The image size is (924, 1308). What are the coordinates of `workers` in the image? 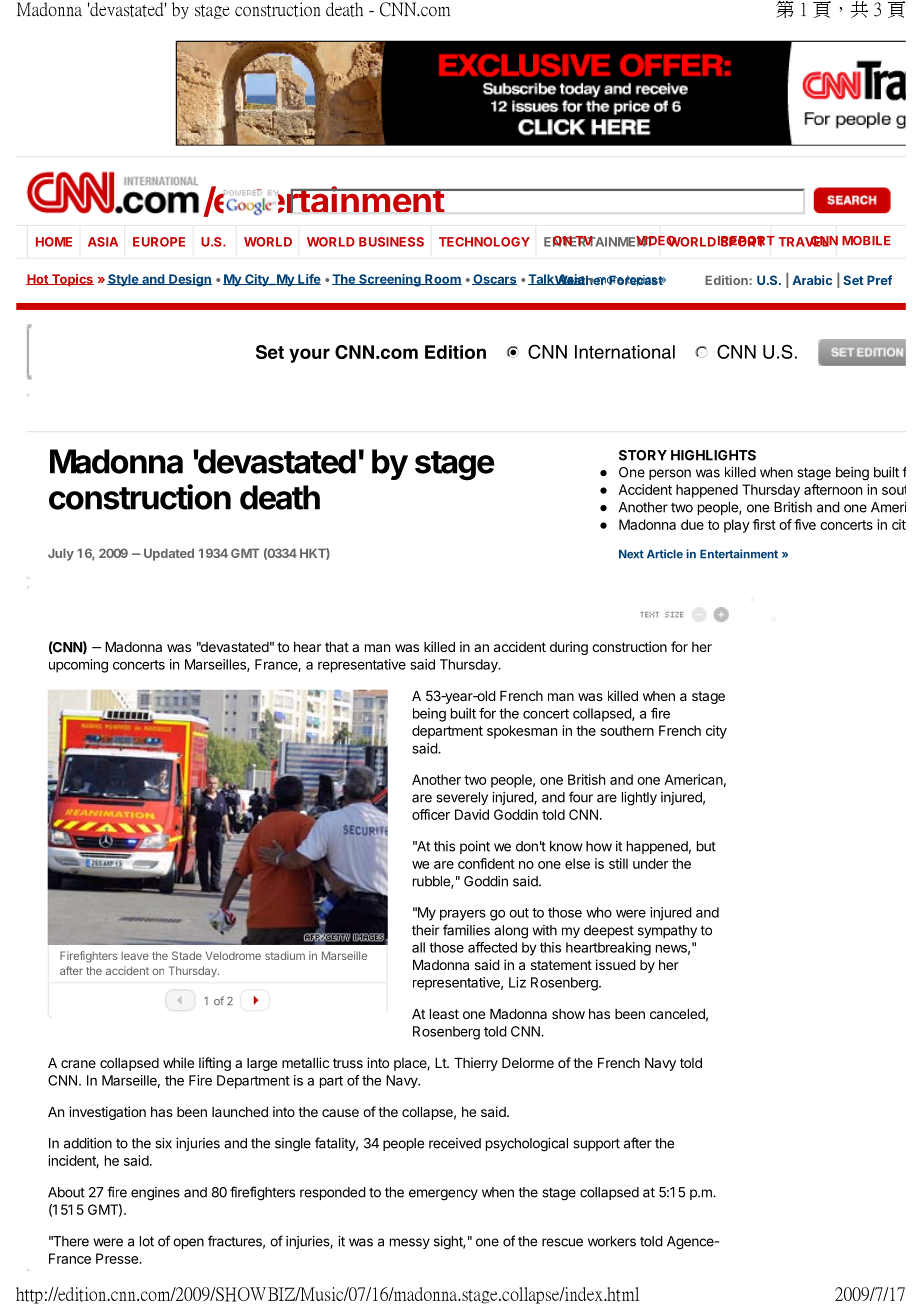 It's located at (612, 1241).
